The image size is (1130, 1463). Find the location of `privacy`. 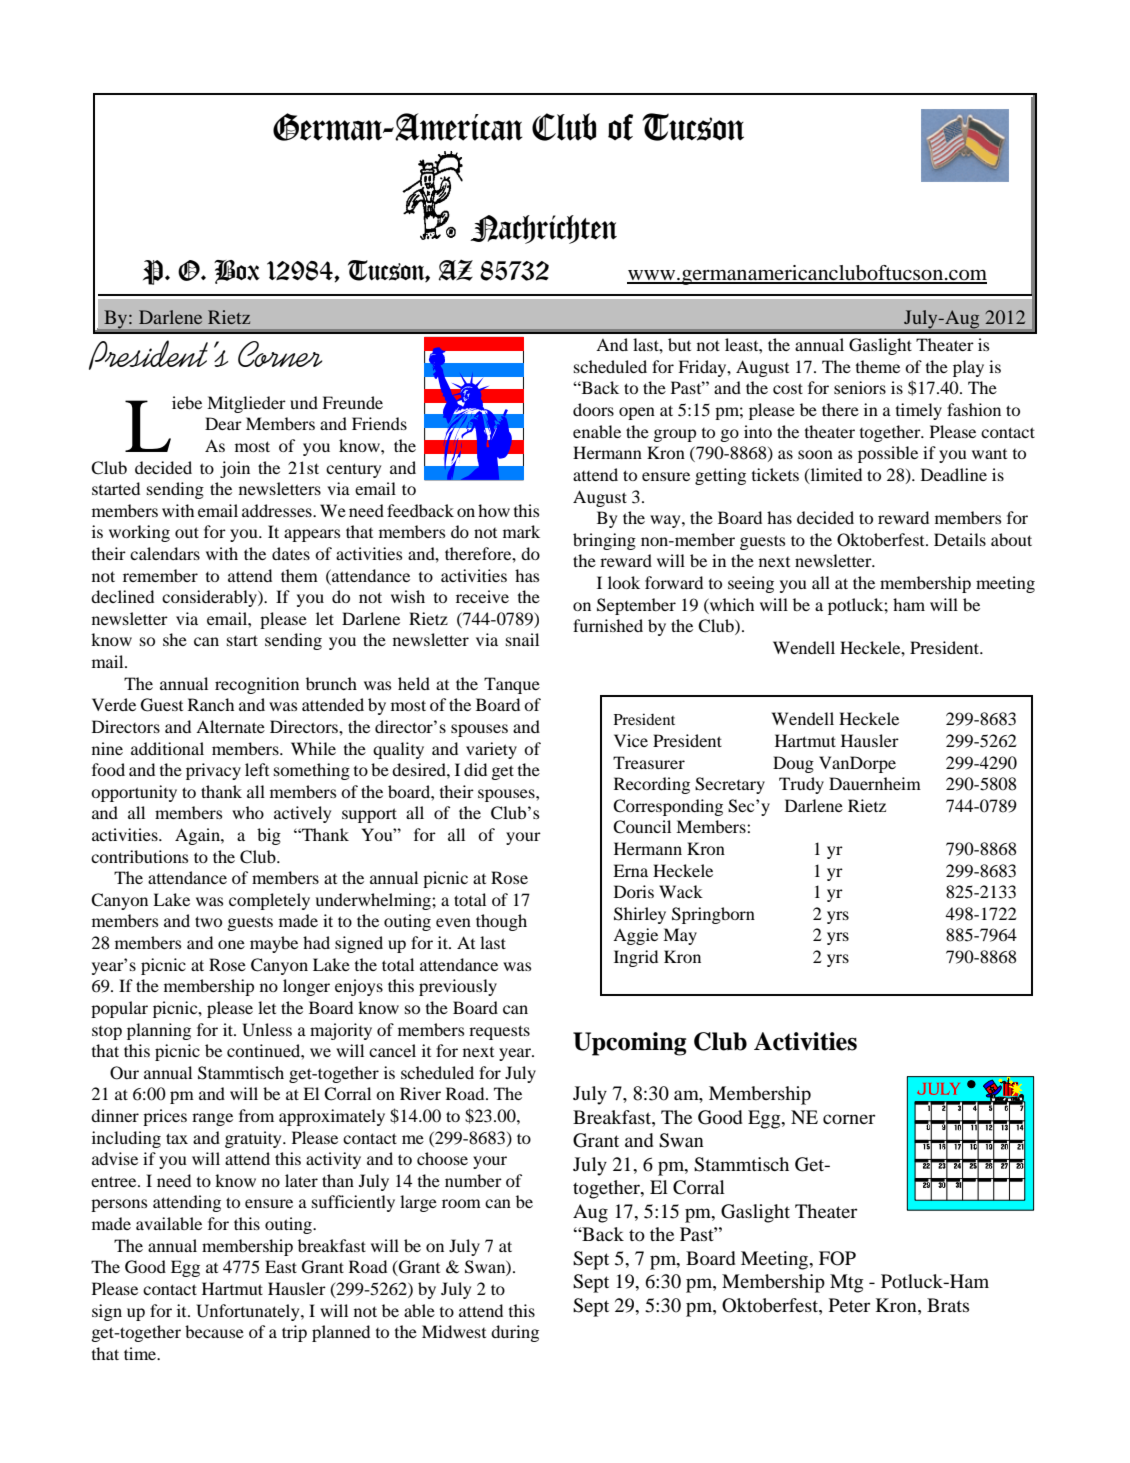

privacy is located at coordinates (213, 771).
